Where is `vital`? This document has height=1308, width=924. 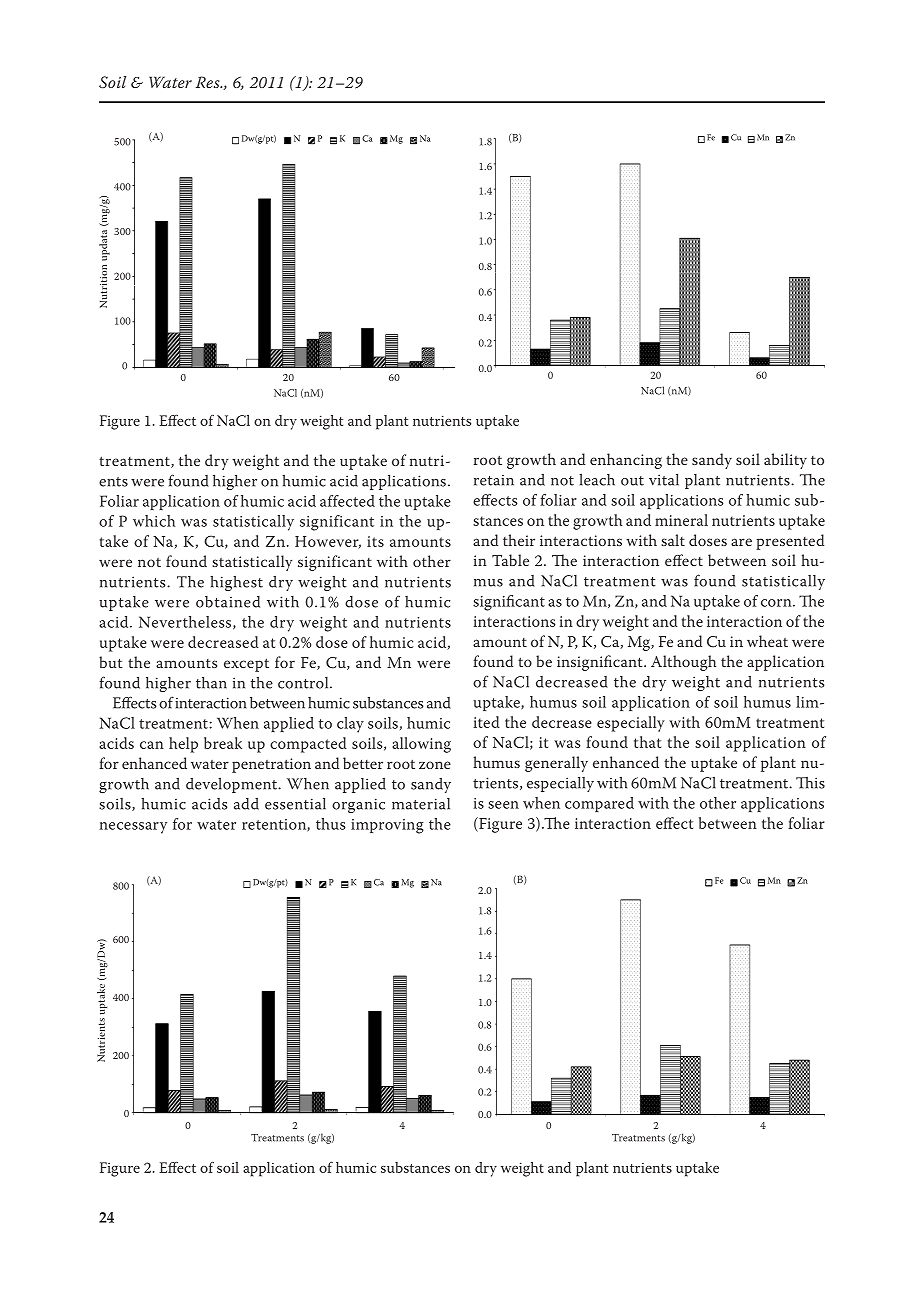 vital is located at coordinates (664, 479).
